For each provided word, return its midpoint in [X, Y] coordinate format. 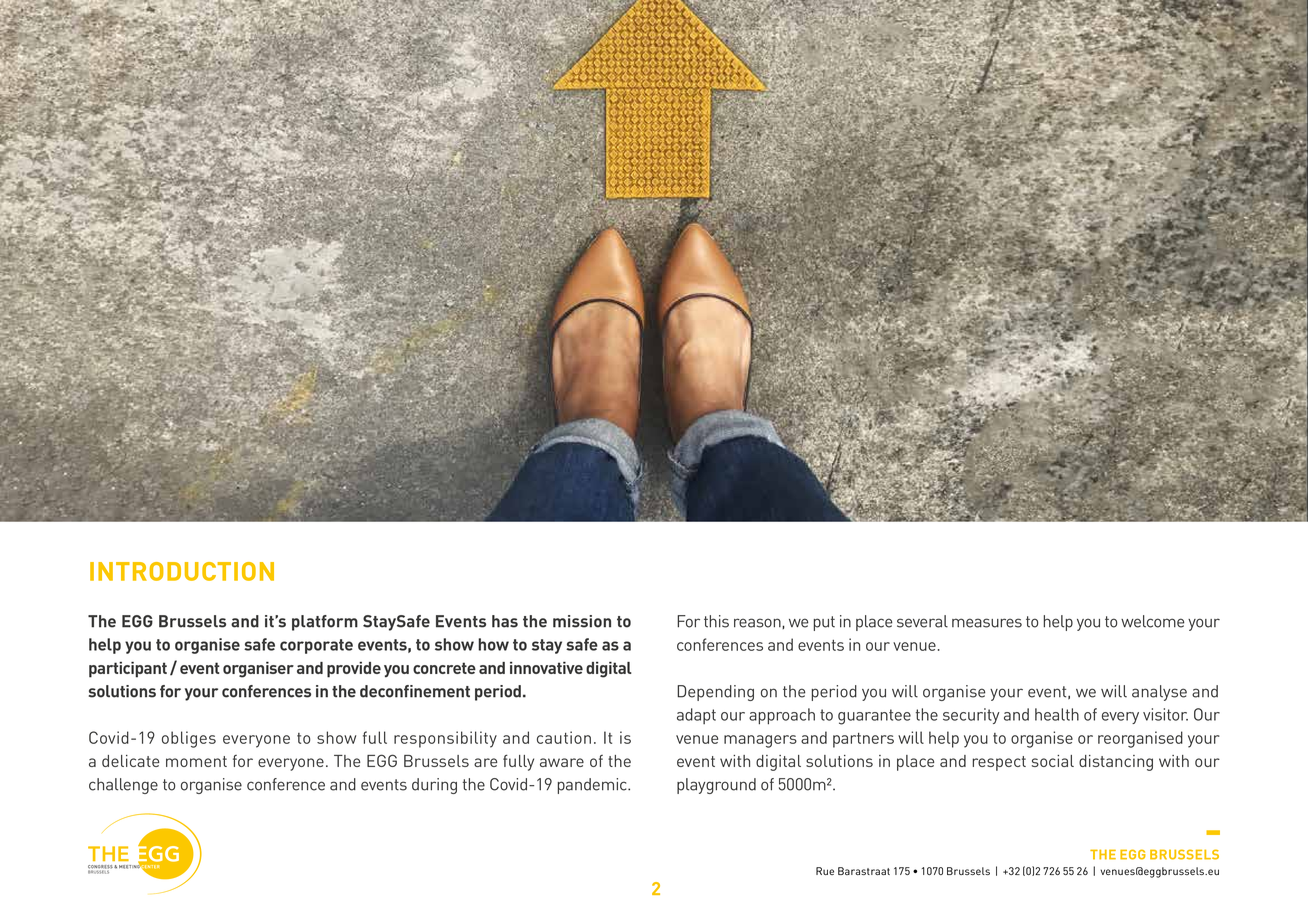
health [1057, 714]
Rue [825, 871]
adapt [696, 716]
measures [987, 623]
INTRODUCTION [182, 571]
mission [582, 621]
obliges [189, 739]
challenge [123, 786]
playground [716, 786]
